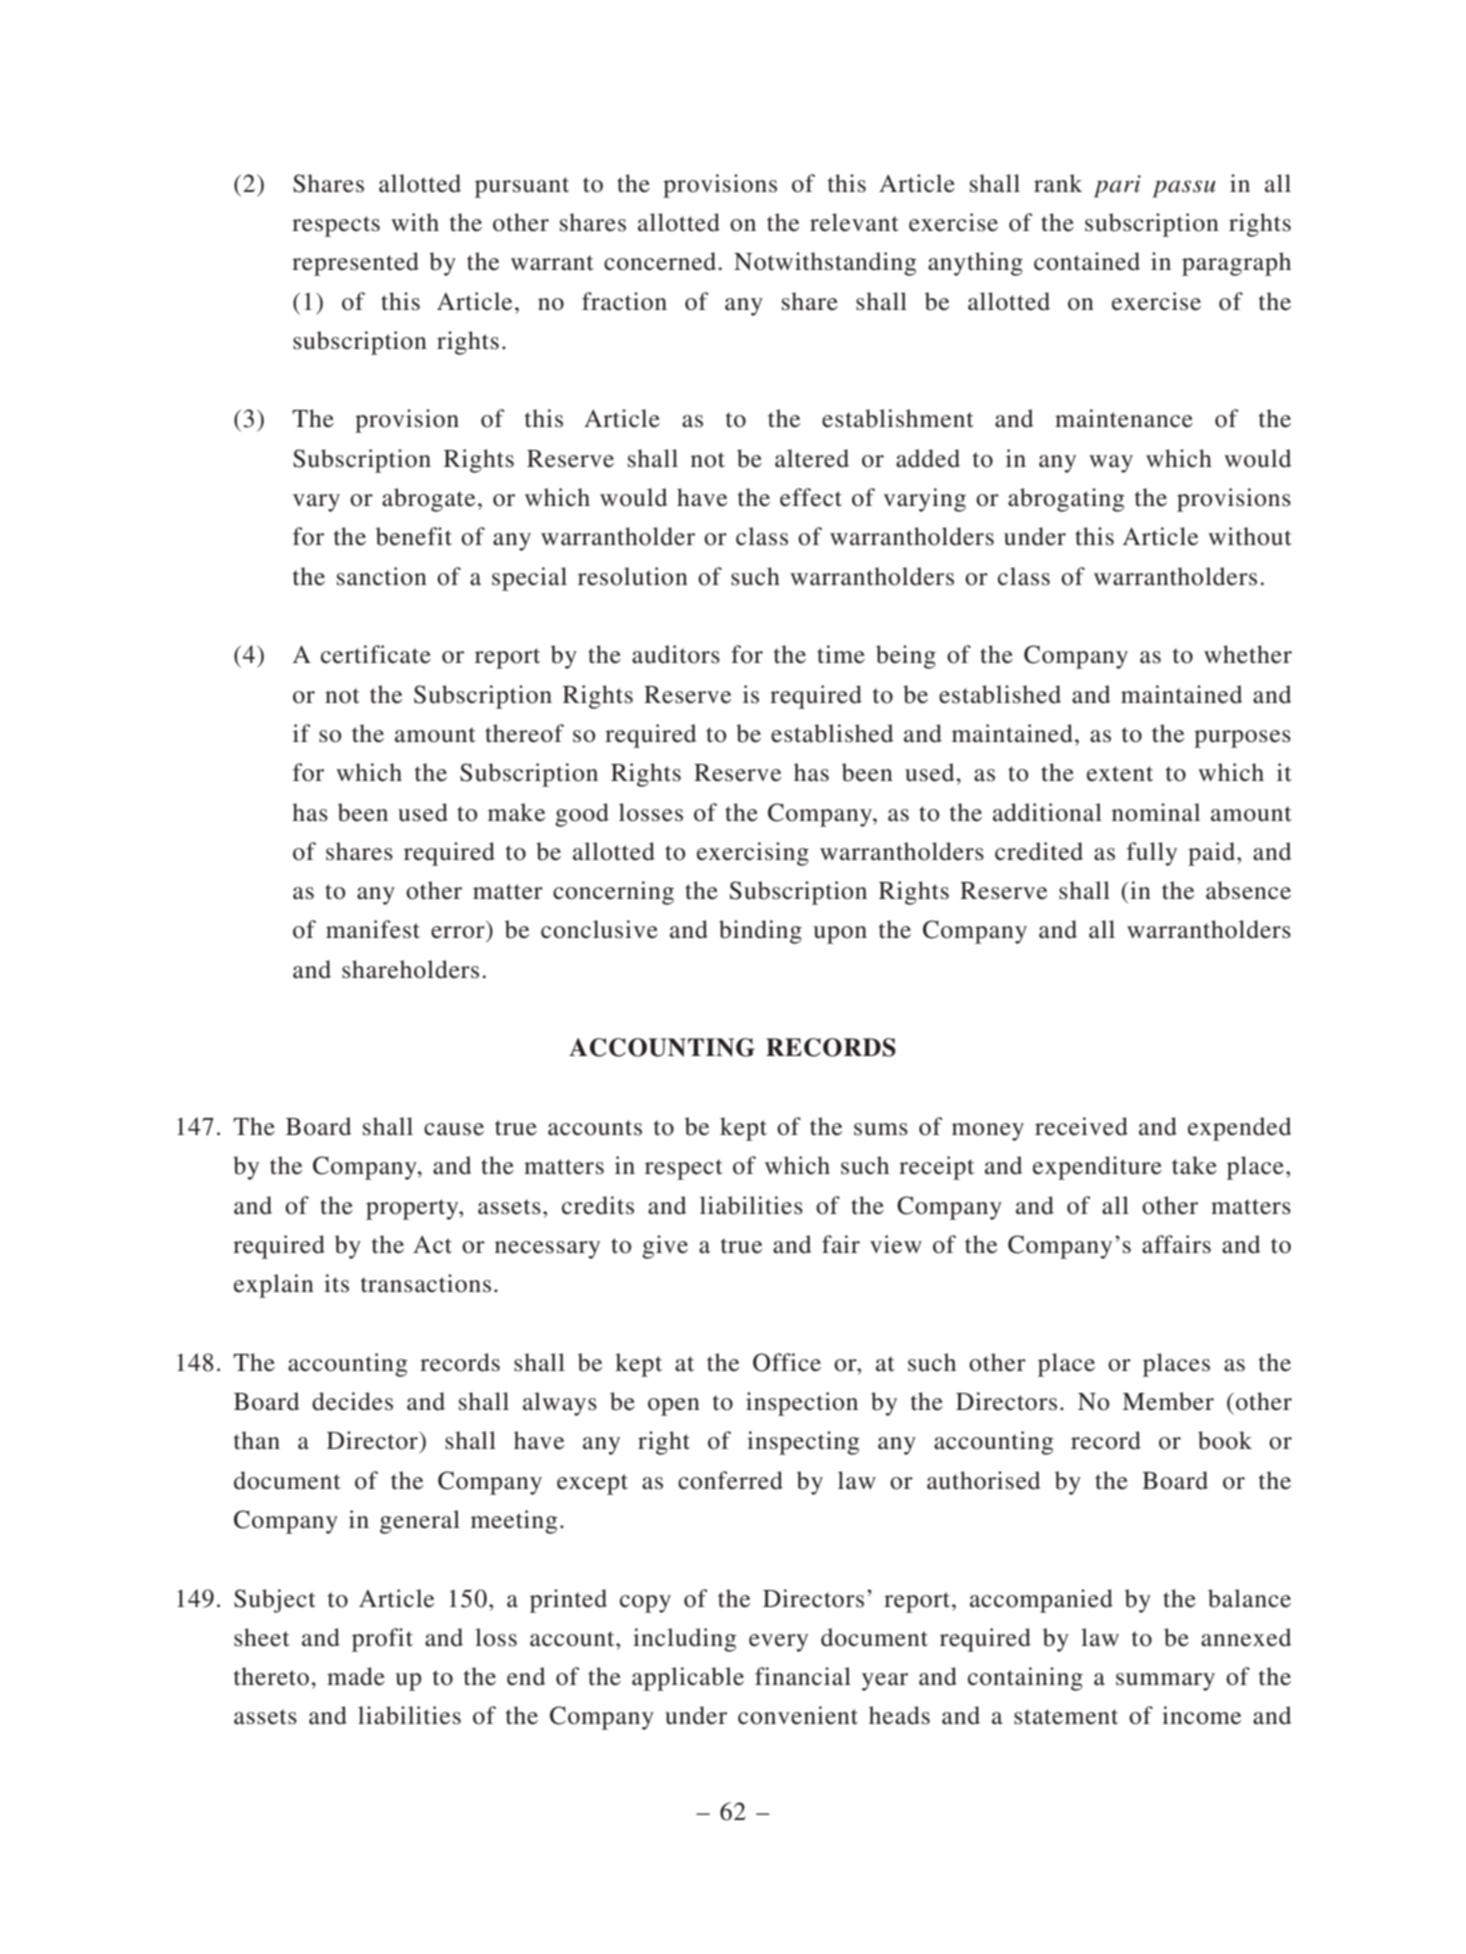 This screenshot has width=1466, height=1954. Describe the element at coordinates (676, 654) in the screenshot. I see `auditors` at that location.
